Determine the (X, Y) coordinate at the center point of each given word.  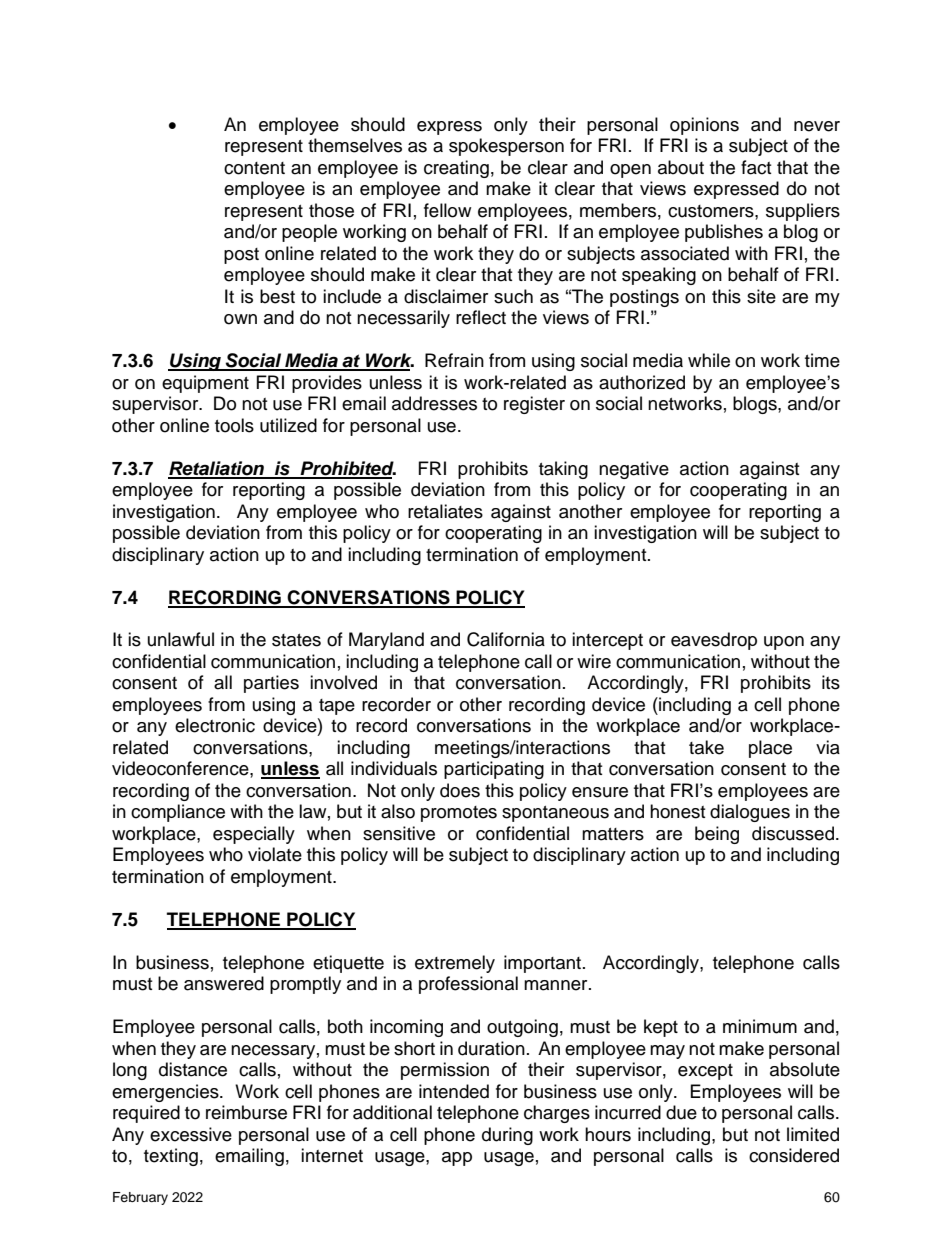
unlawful (181, 639)
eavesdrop (714, 641)
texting (171, 1157)
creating (456, 169)
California (506, 639)
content (254, 168)
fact (756, 167)
